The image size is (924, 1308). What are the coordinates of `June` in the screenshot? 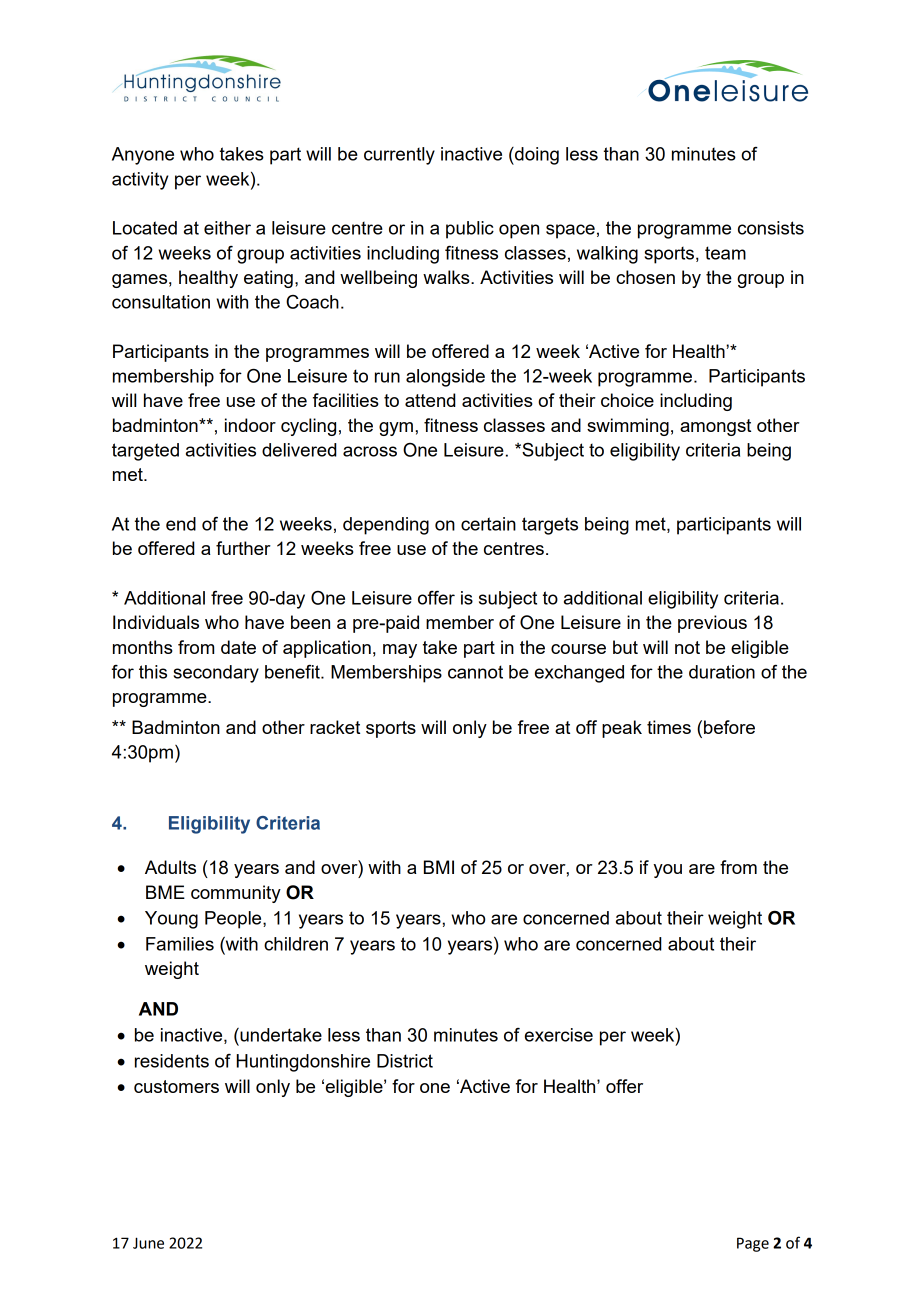 It's located at (148, 1243).
